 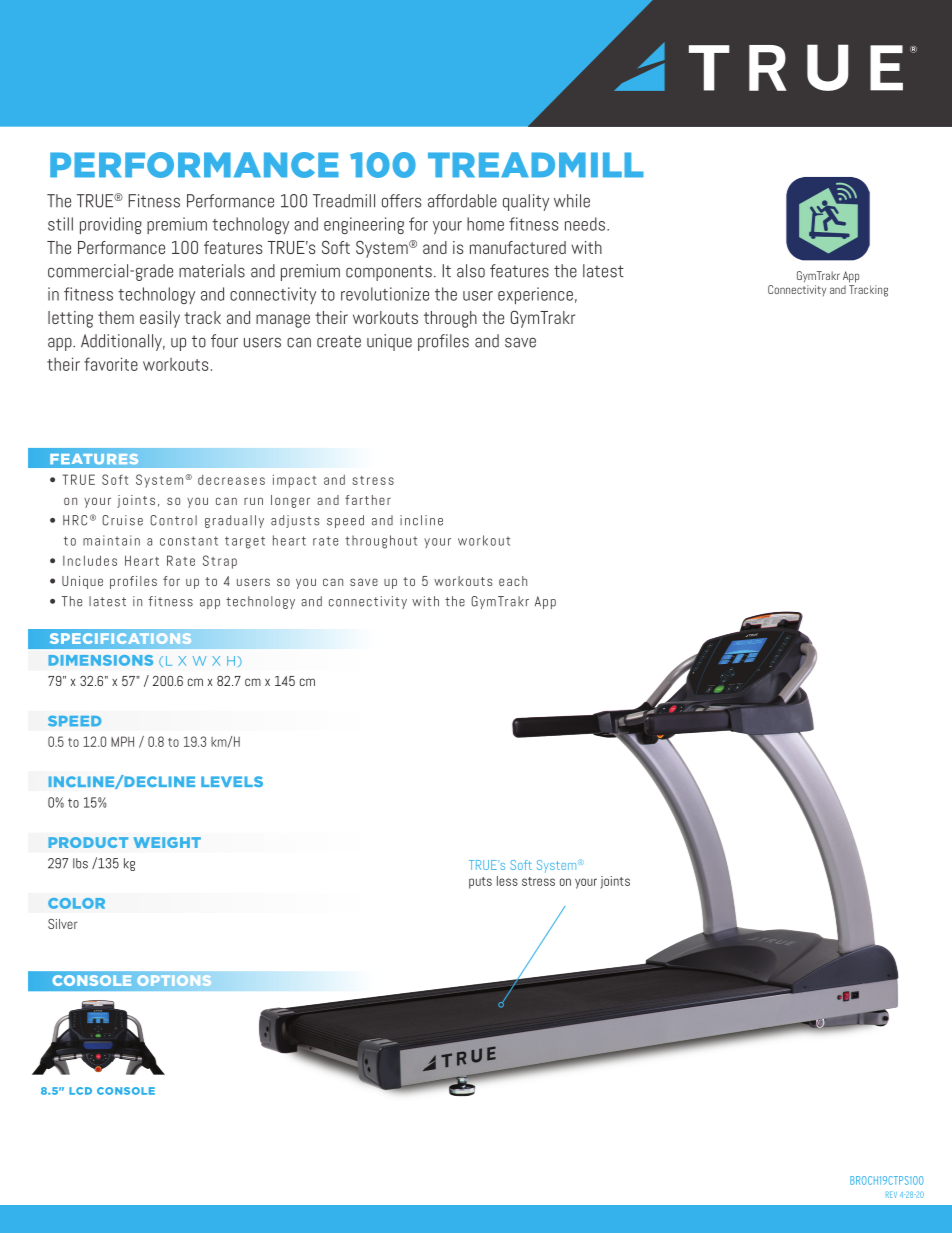 What do you see at coordinates (80, 1091) in the image?
I see `LCD` at bounding box center [80, 1091].
